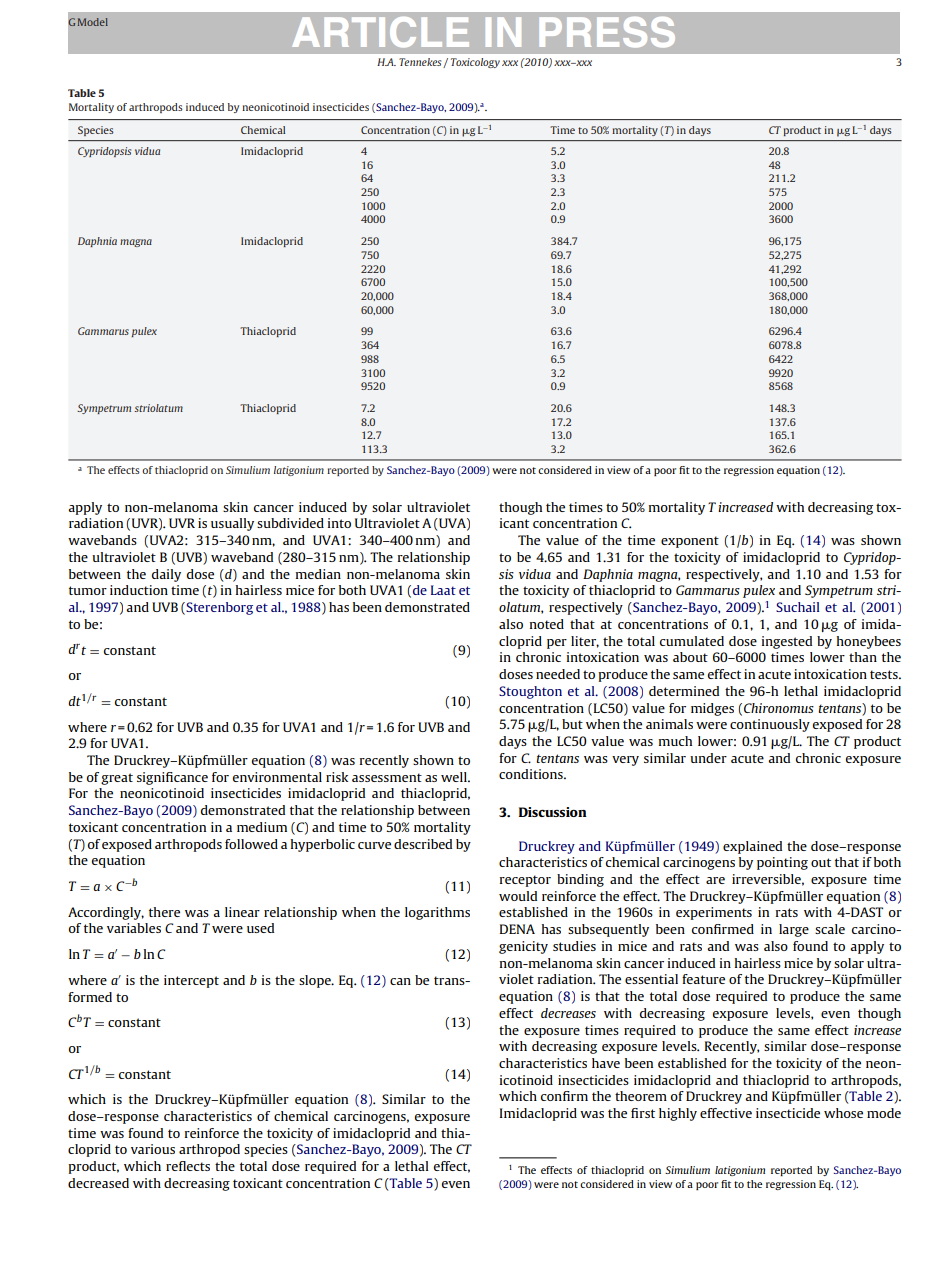  What do you see at coordinates (153, 1149) in the screenshot?
I see `various` at bounding box center [153, 1149].
